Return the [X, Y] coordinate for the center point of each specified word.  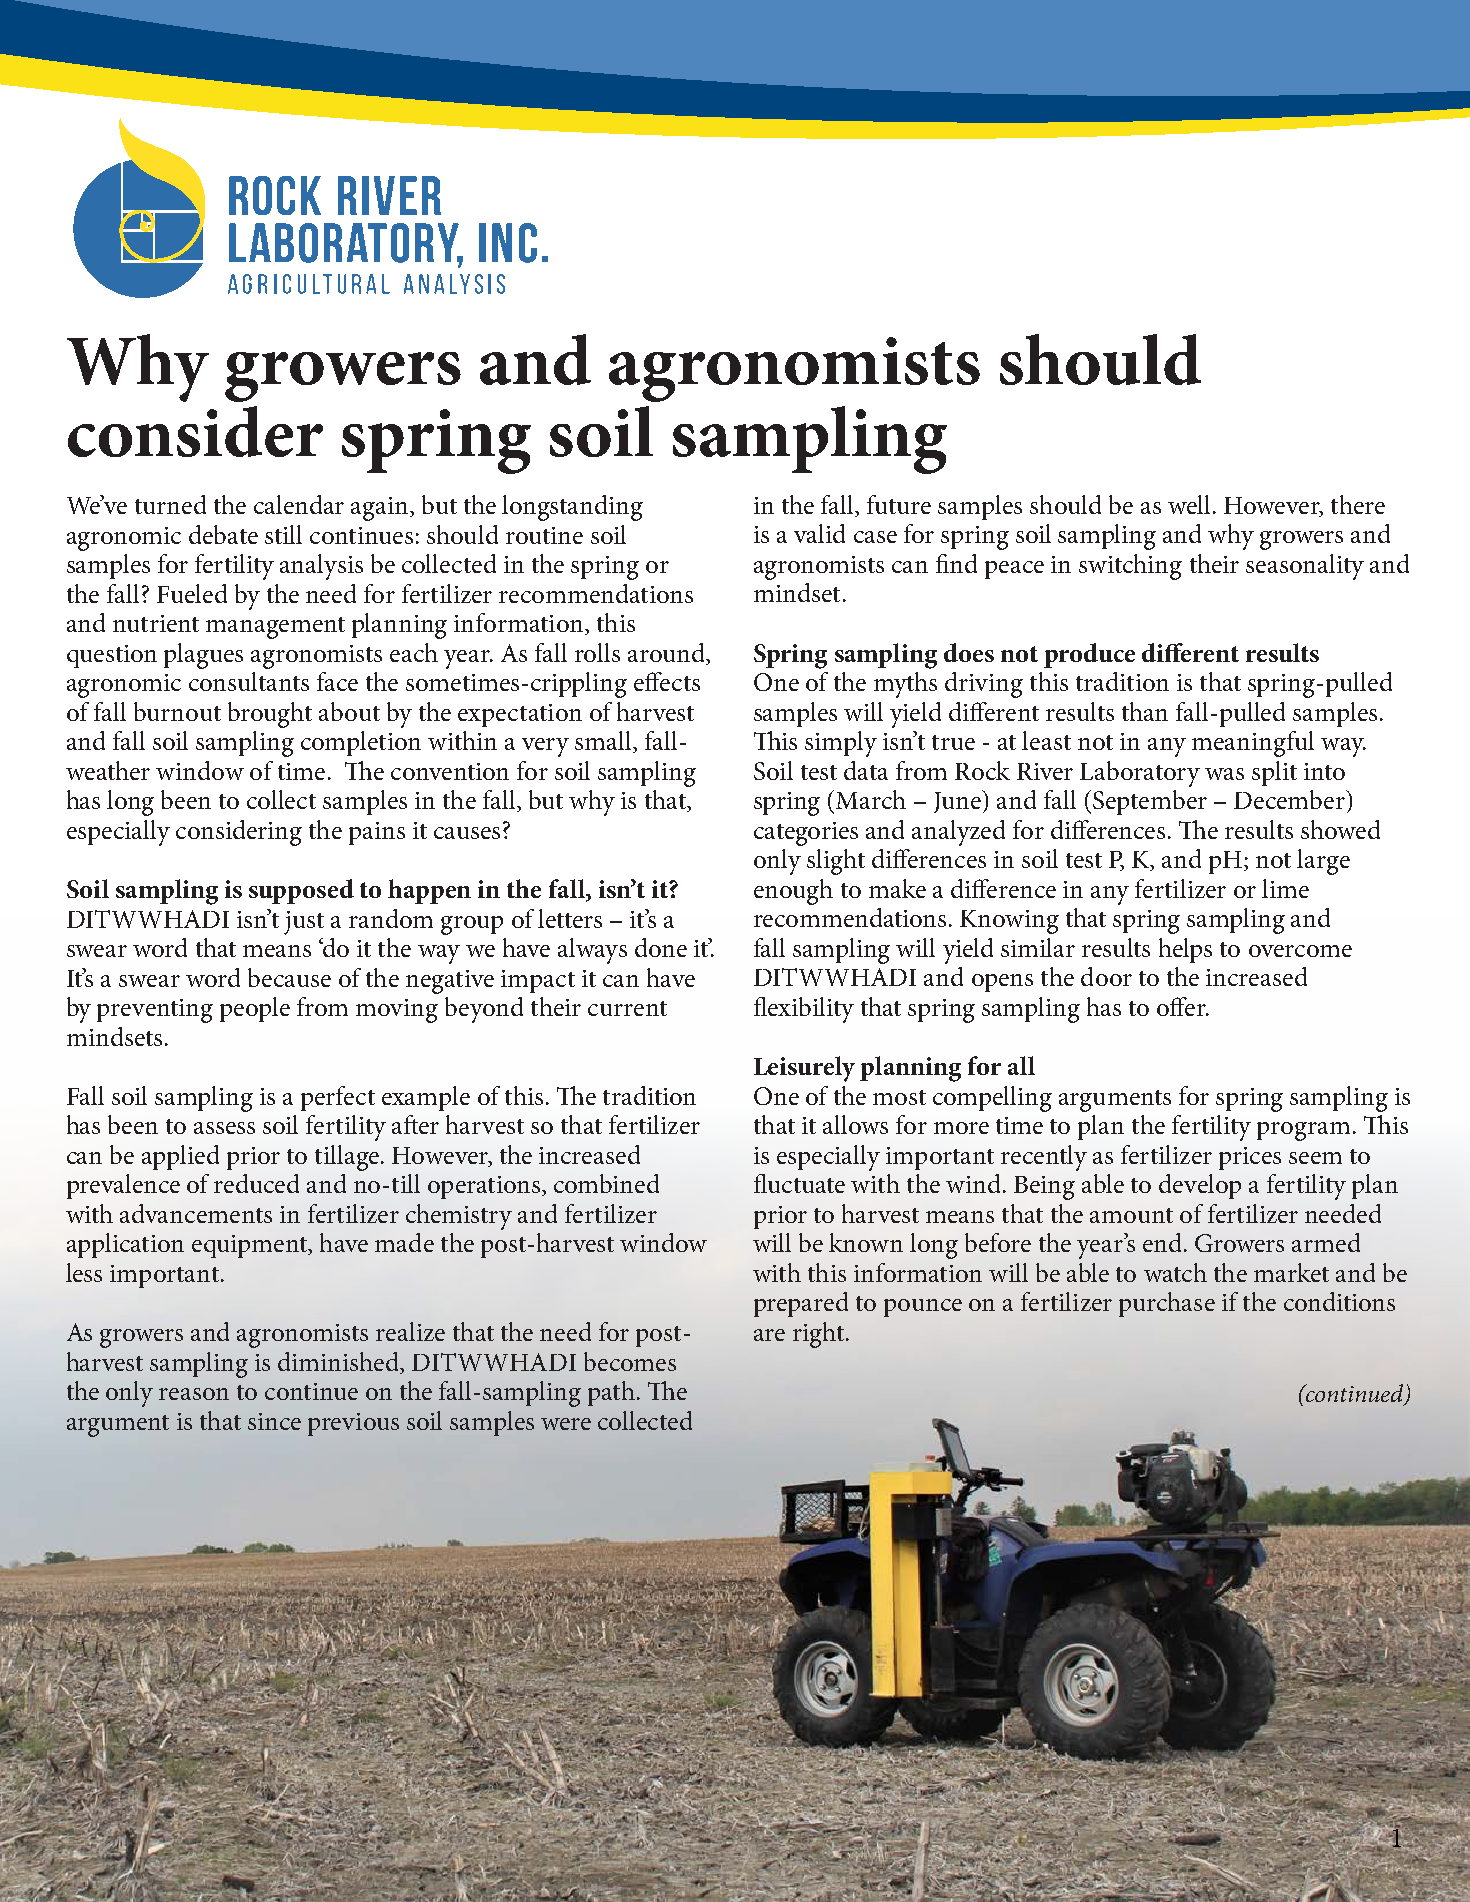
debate [223, 534]
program [1303, 1131]
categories [806, 834]
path [611, 1393]
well [1189, 504]
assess [224, 1128]
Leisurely [804, 1069]
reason [194, 1394]
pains [377, 833]
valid [819, 533]
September [1150, 802]
